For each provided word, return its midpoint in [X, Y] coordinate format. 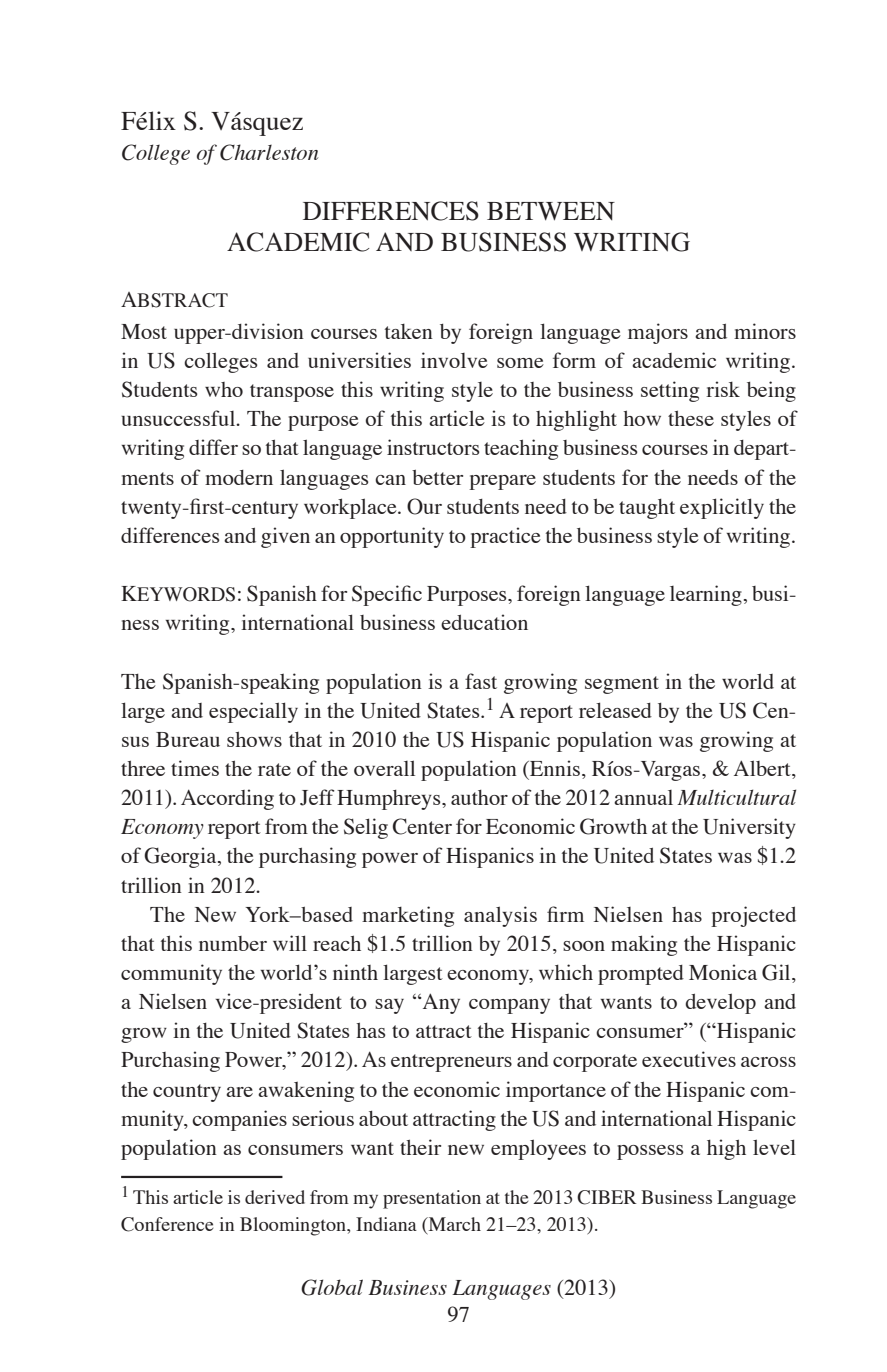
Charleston [269, 152]
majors [658, 333]
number [233, 943]
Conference [167, 1224]
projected [753, 916]
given [285, 537]
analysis [500, 916]
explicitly [722, 508]
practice [505, 537]
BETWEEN [551, 211]
